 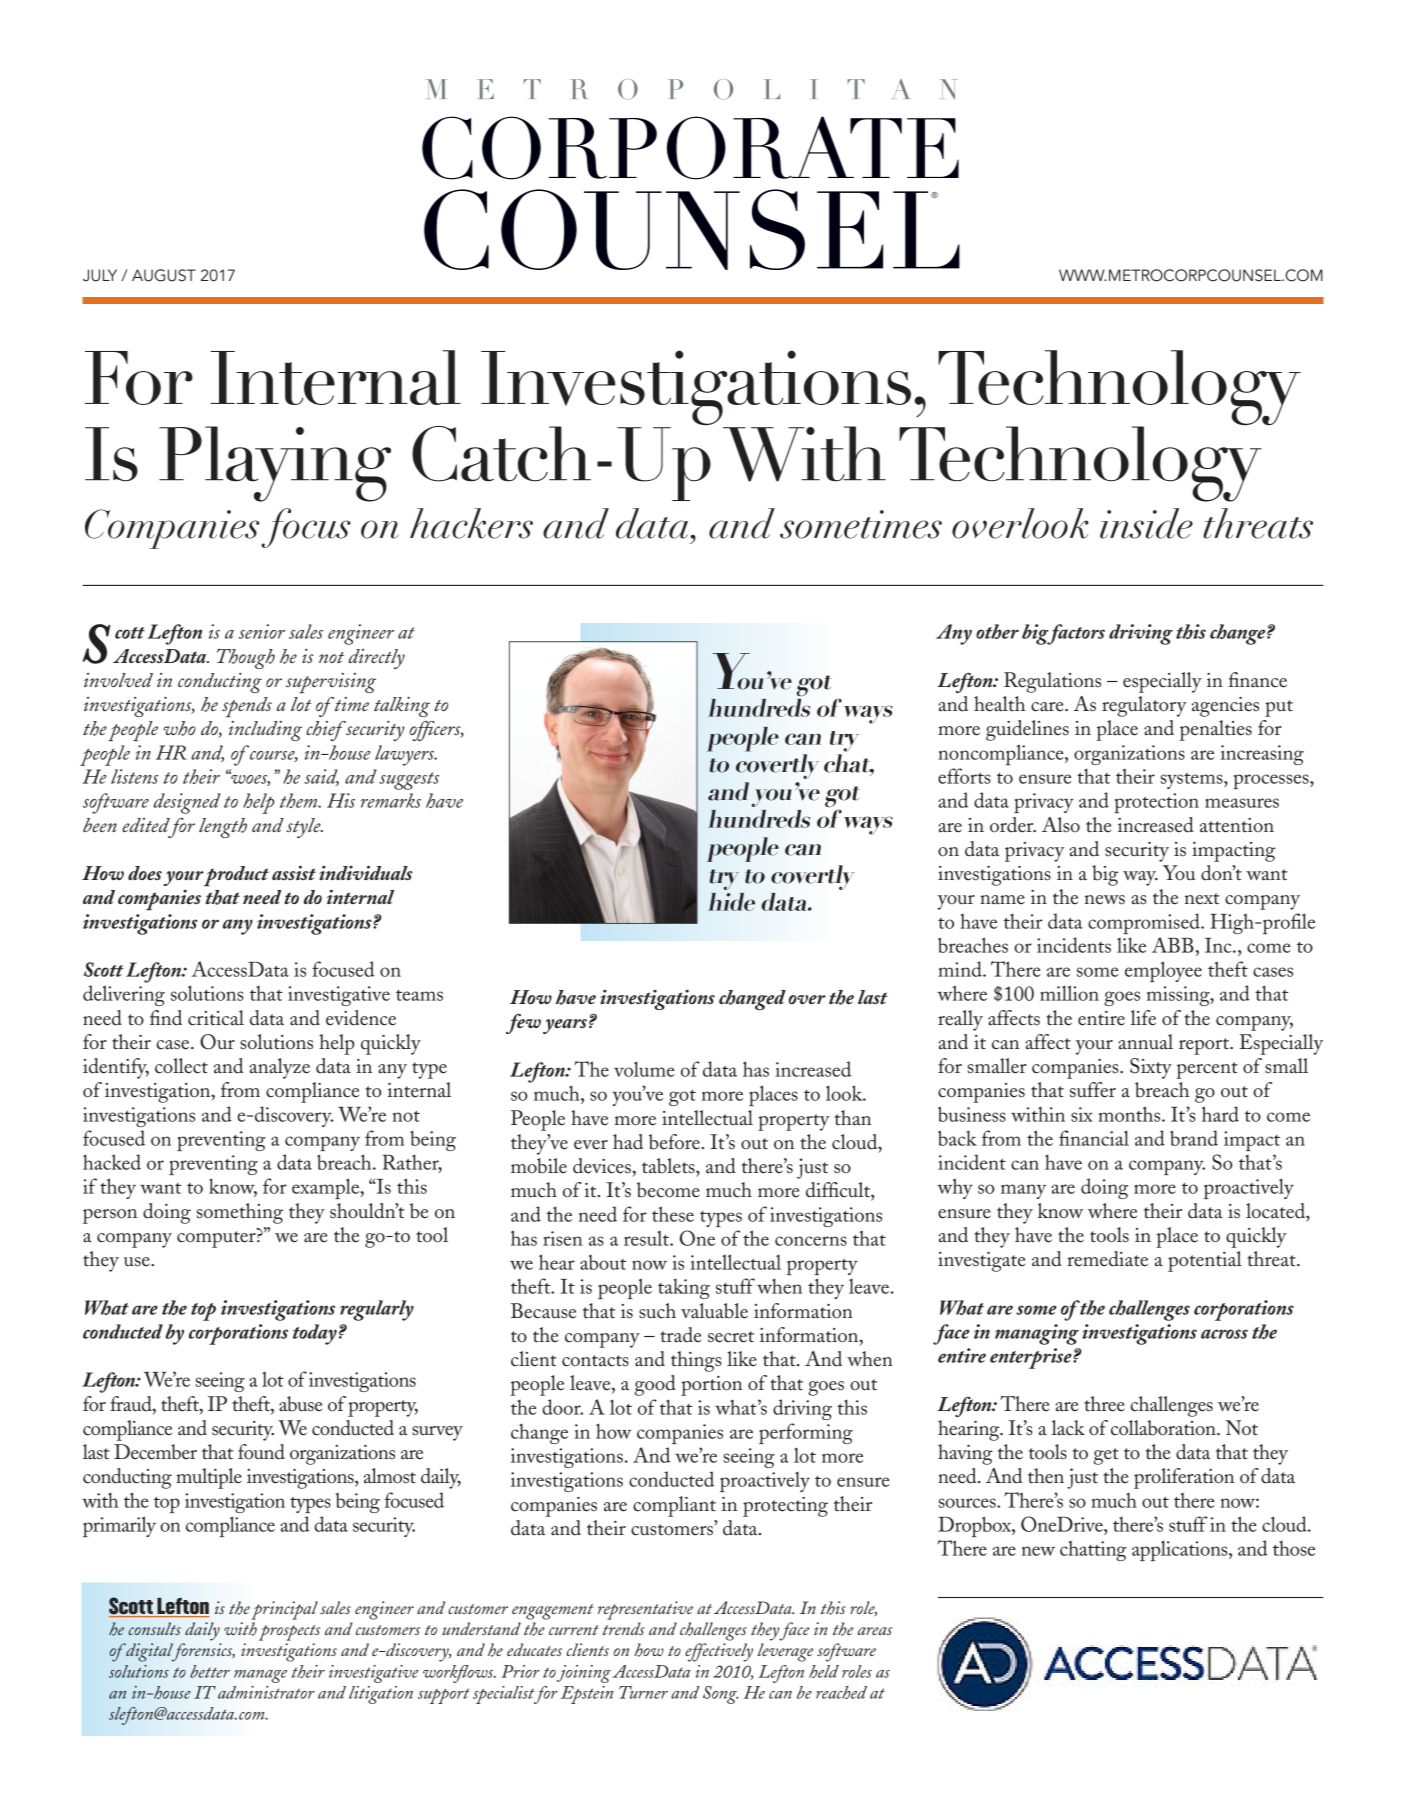 I want to click on inside, so click(x=1146, y=523).
